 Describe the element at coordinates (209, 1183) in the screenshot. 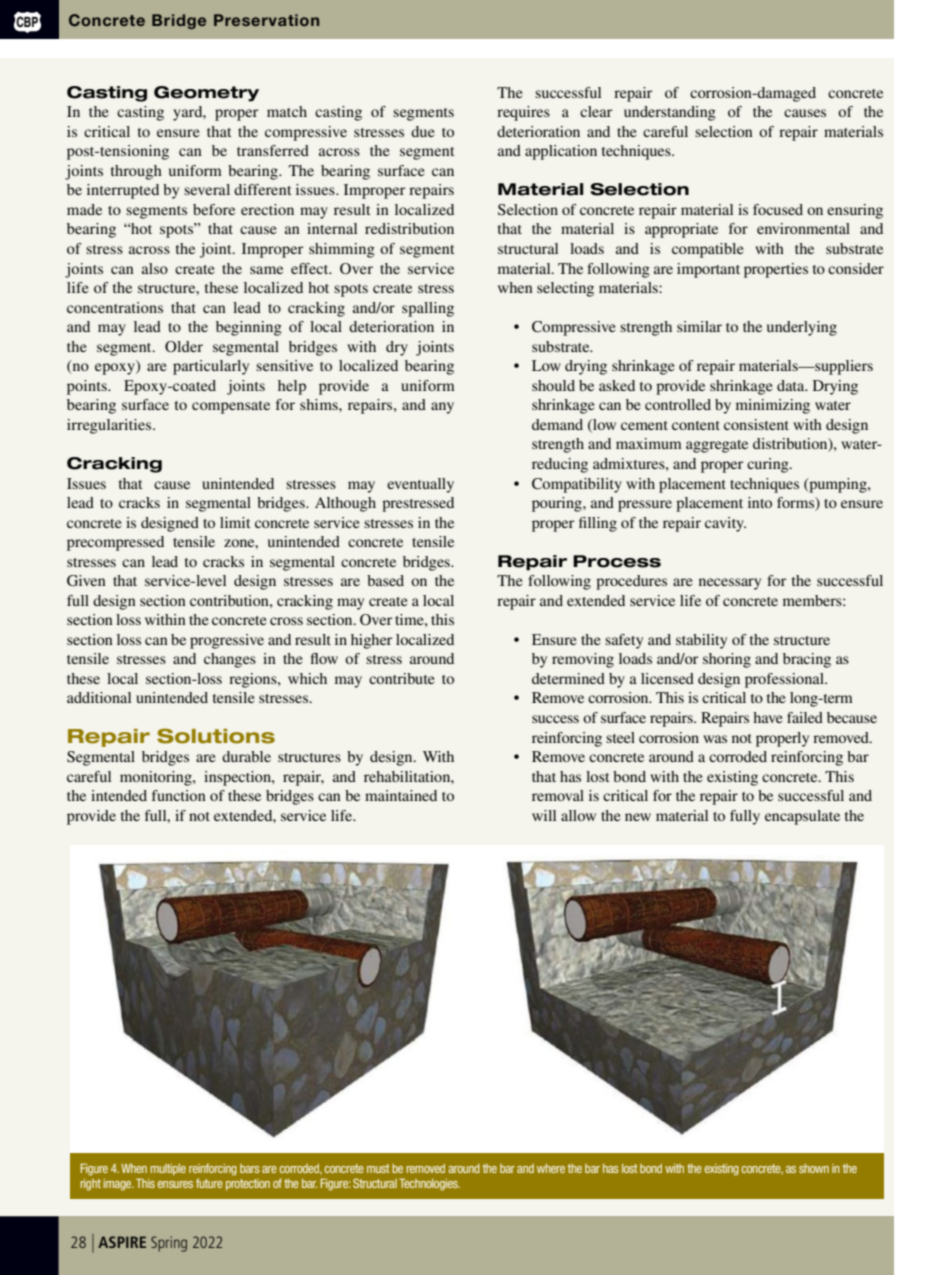

I see `future` at that location.
